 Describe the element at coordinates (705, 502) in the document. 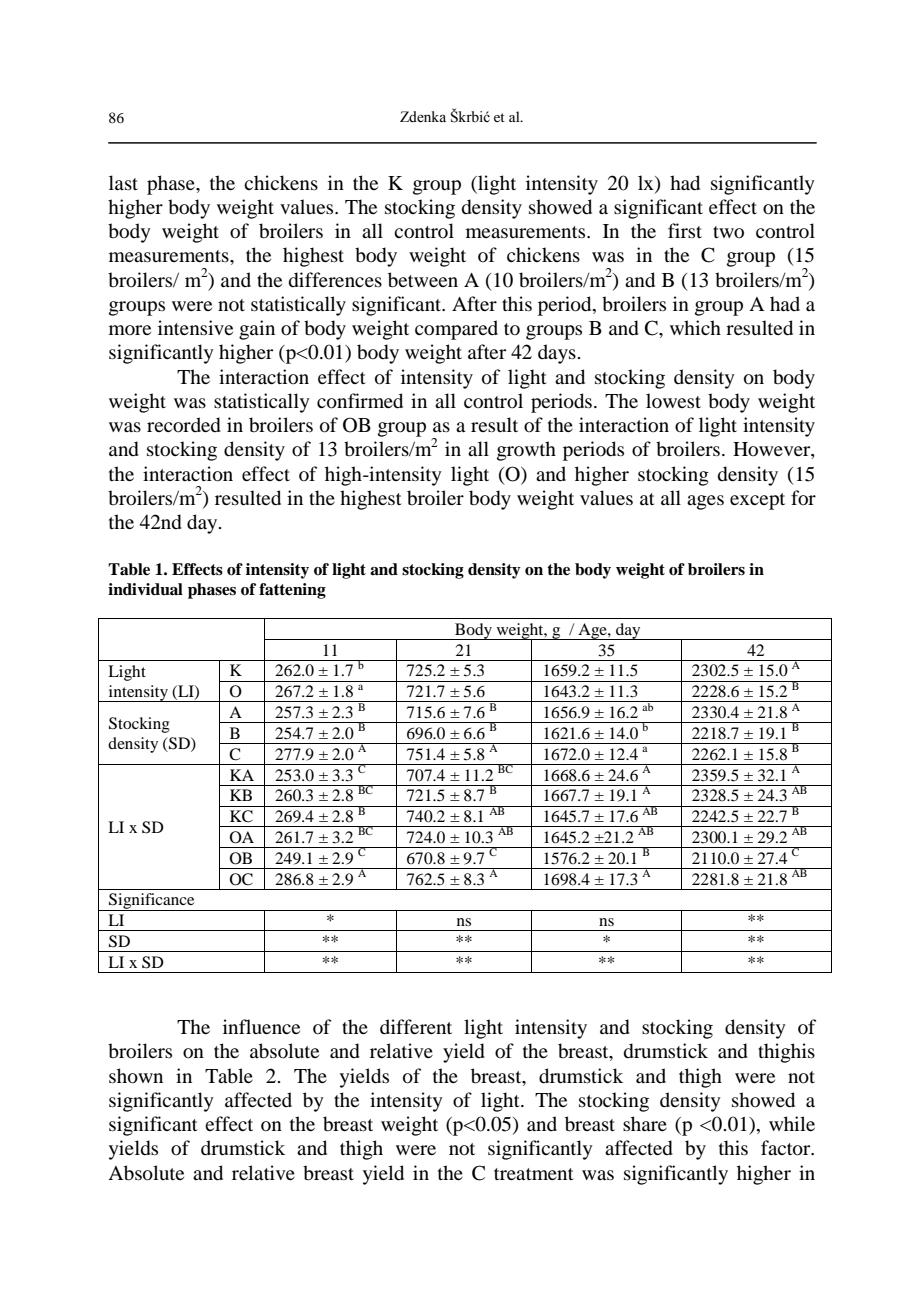

I see `ages` at that location.
